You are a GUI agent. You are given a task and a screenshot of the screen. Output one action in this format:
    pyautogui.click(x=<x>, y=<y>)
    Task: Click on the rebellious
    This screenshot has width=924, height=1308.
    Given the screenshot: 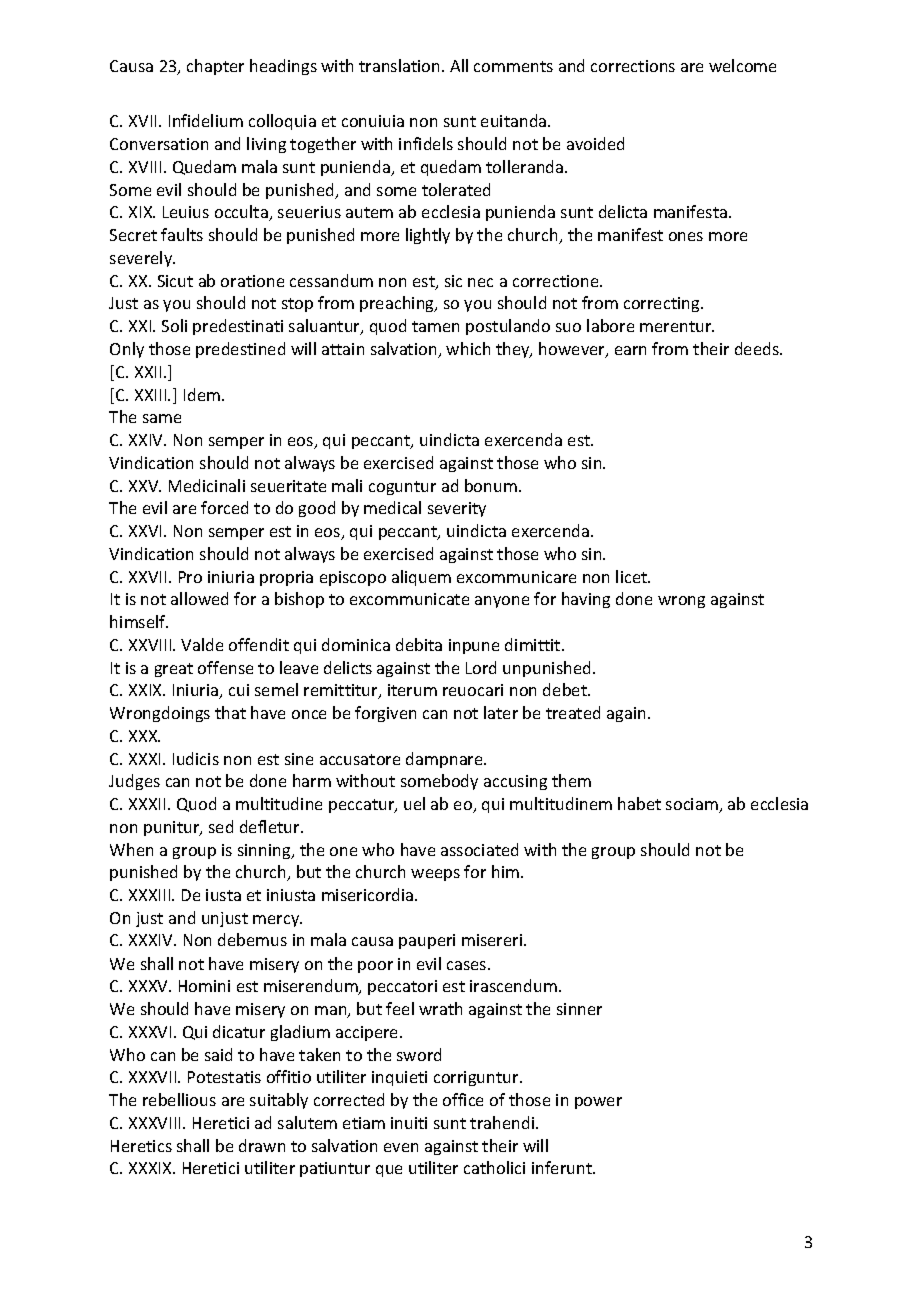 What is the action you would take?
    pyautogui.click(x=179, y=1099)
